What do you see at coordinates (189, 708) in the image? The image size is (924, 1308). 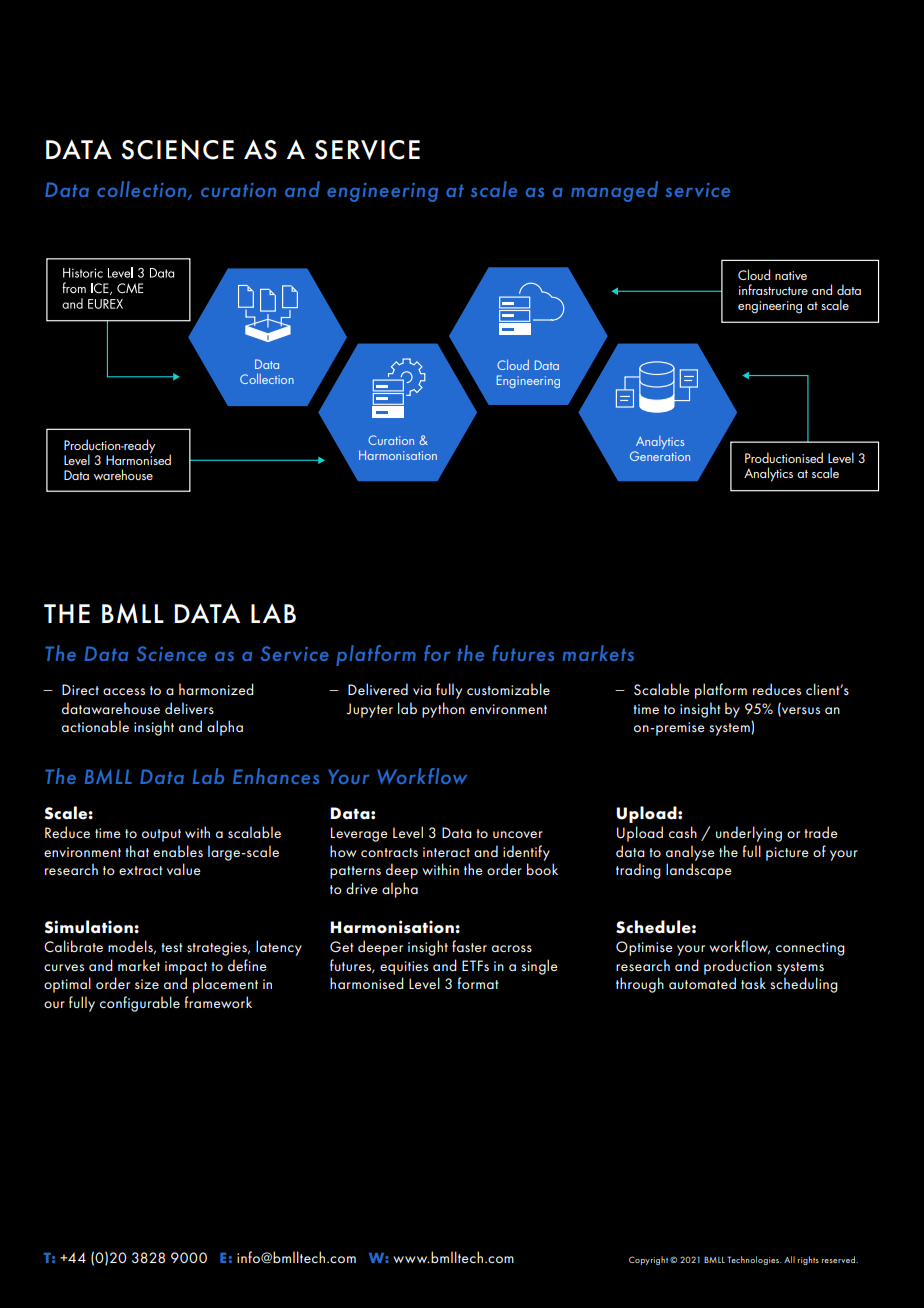 I see `delivers` at bounding box center [189, 708].
